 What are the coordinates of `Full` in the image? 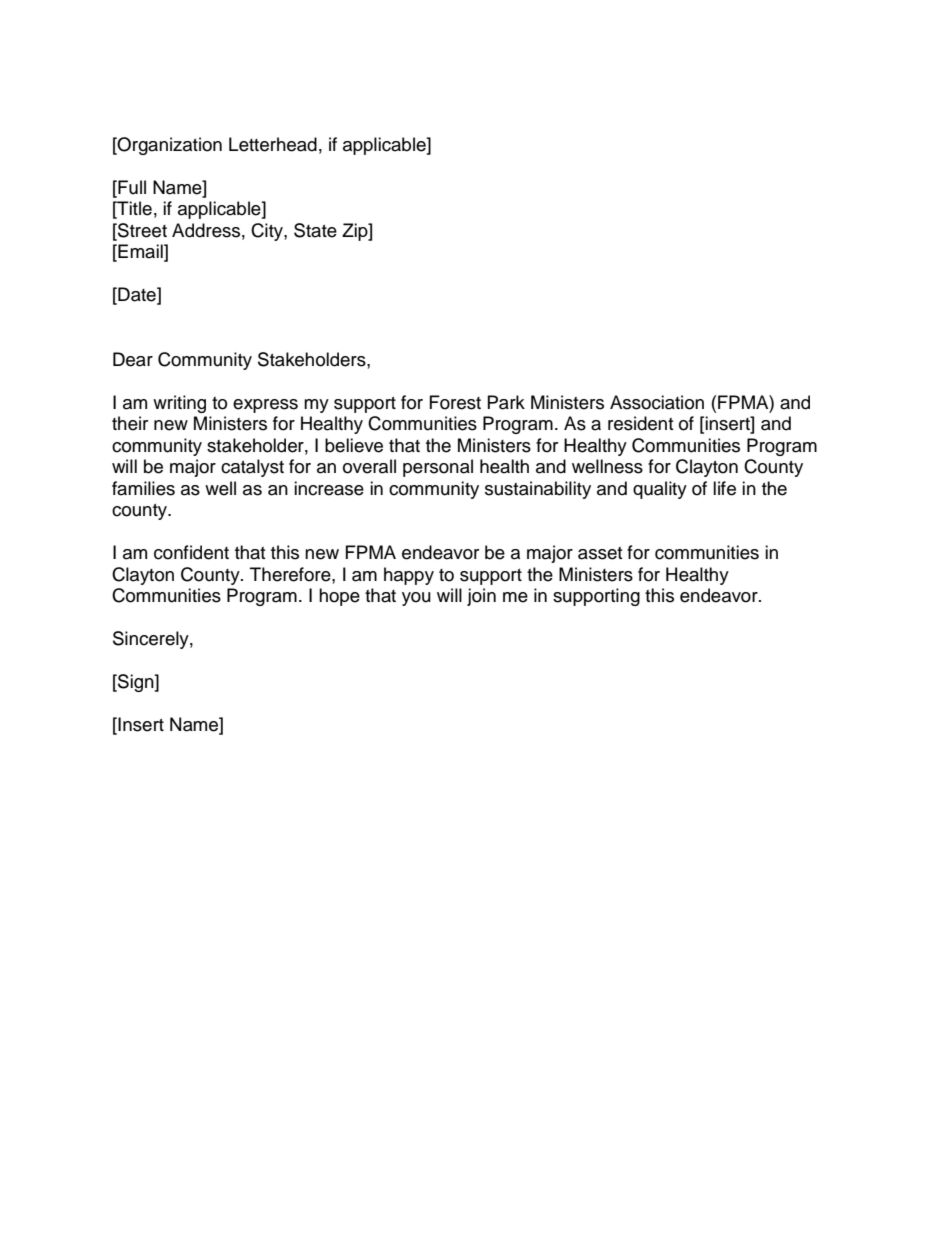 It's located at (131, 187).
